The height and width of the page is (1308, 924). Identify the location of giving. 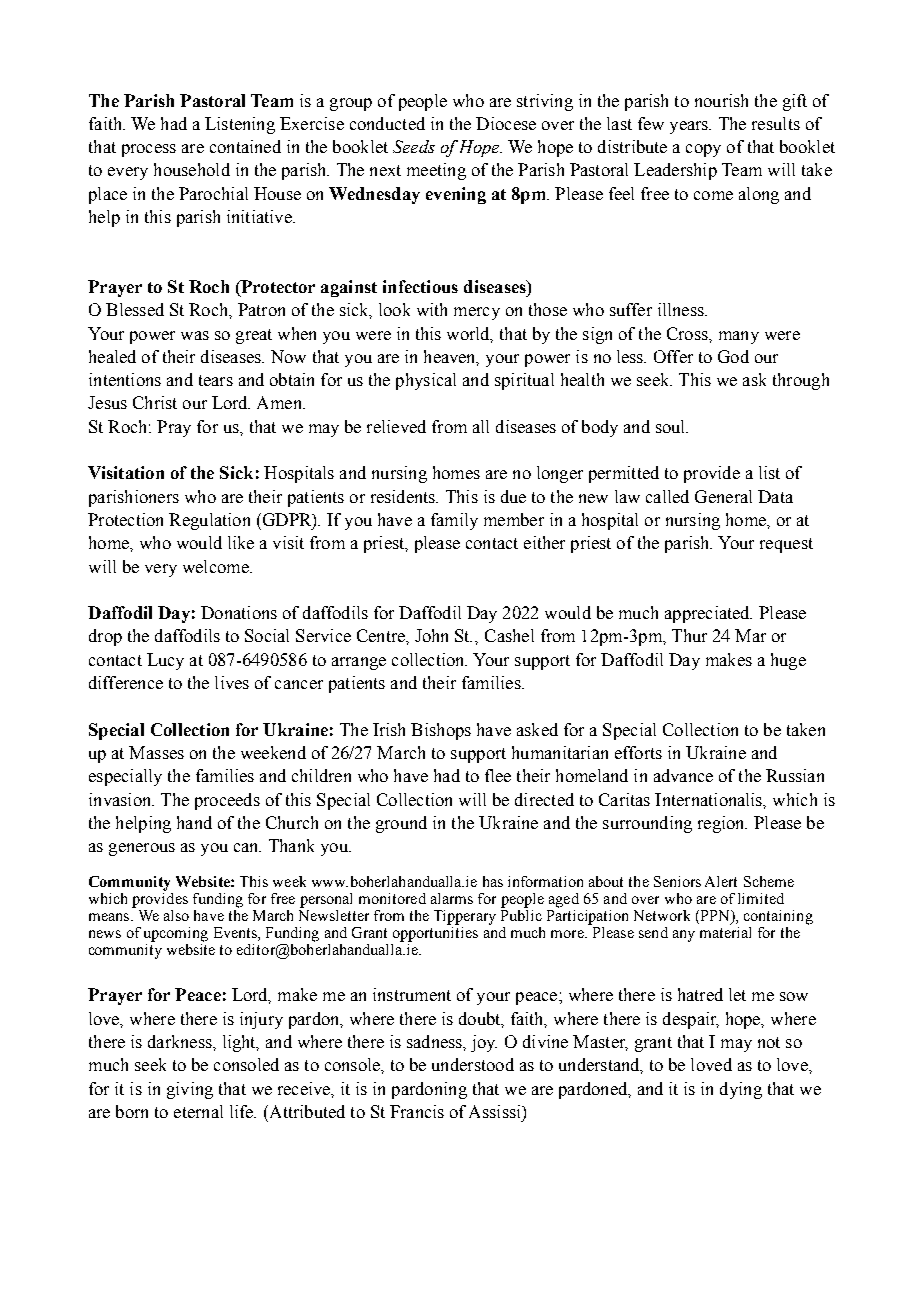
(190, 1090).
